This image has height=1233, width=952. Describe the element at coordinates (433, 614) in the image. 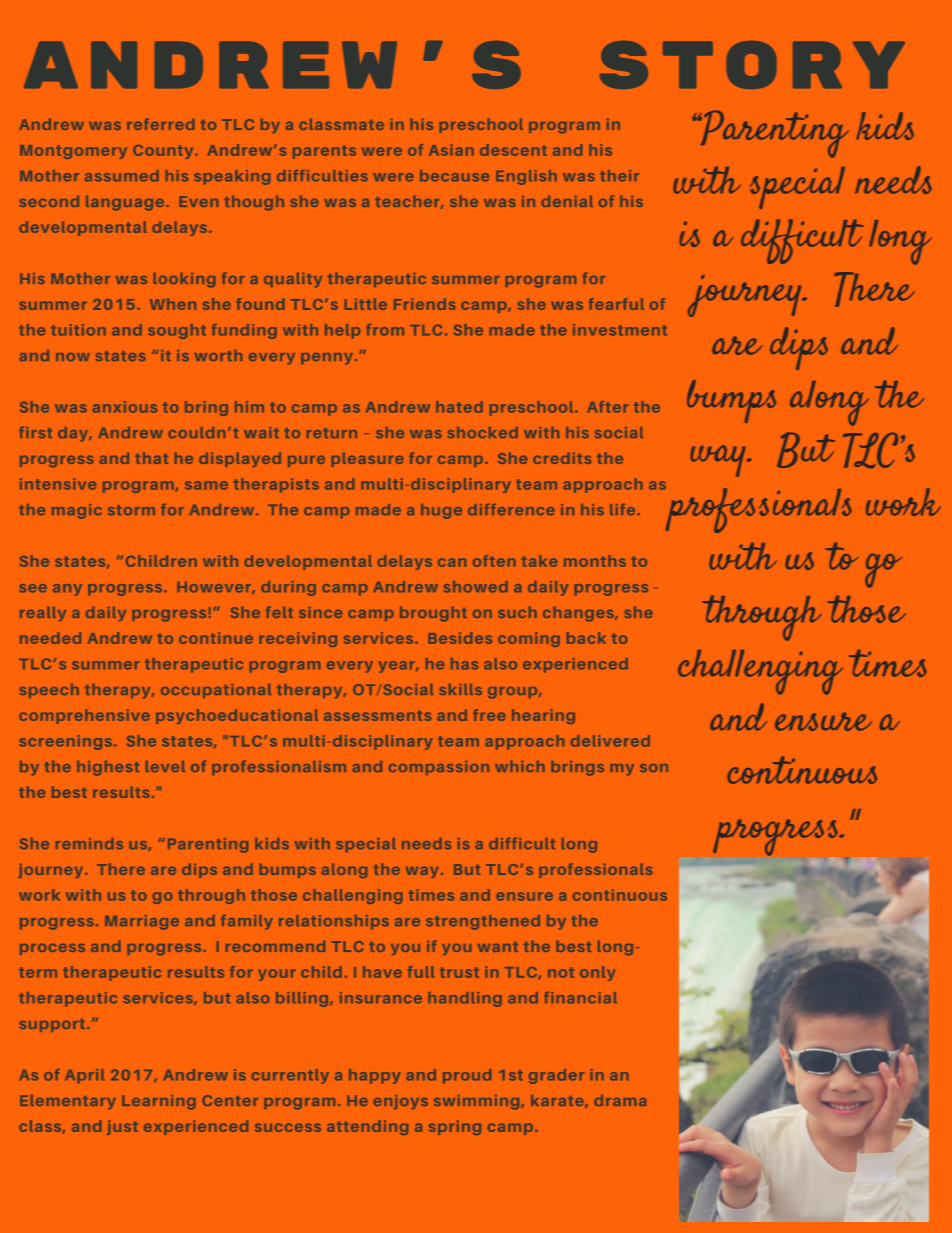

I see `brought` at that location.
